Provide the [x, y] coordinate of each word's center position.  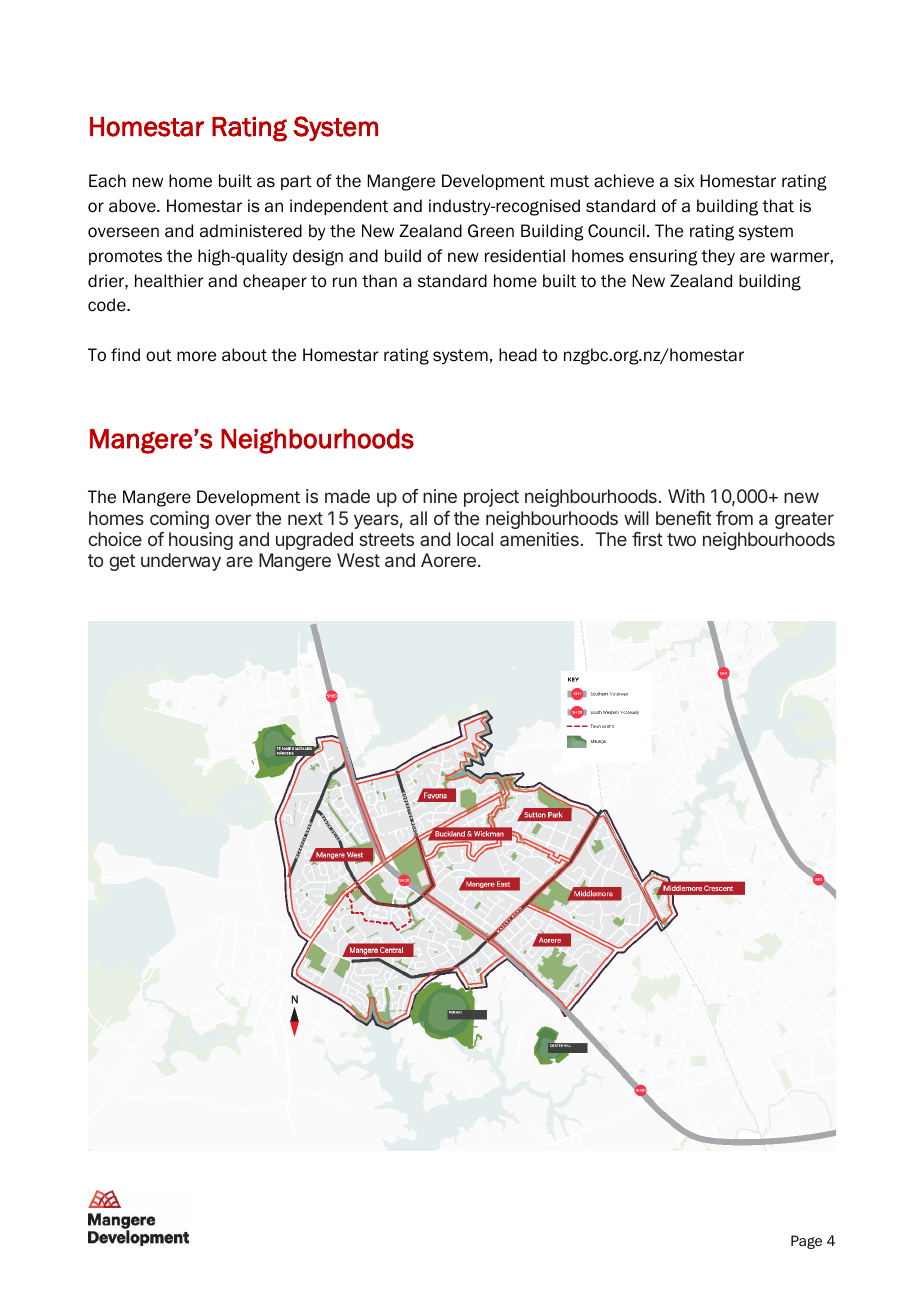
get [122, 562]
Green [491, 231]
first [647, 539]
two [681, 539]
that [778, 206]
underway [181, 562]
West [358, 560]
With [686, 496]
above [133, 206]
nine [440, 496]
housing [201, 541]
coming [179, 520]
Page [806, 1242]
